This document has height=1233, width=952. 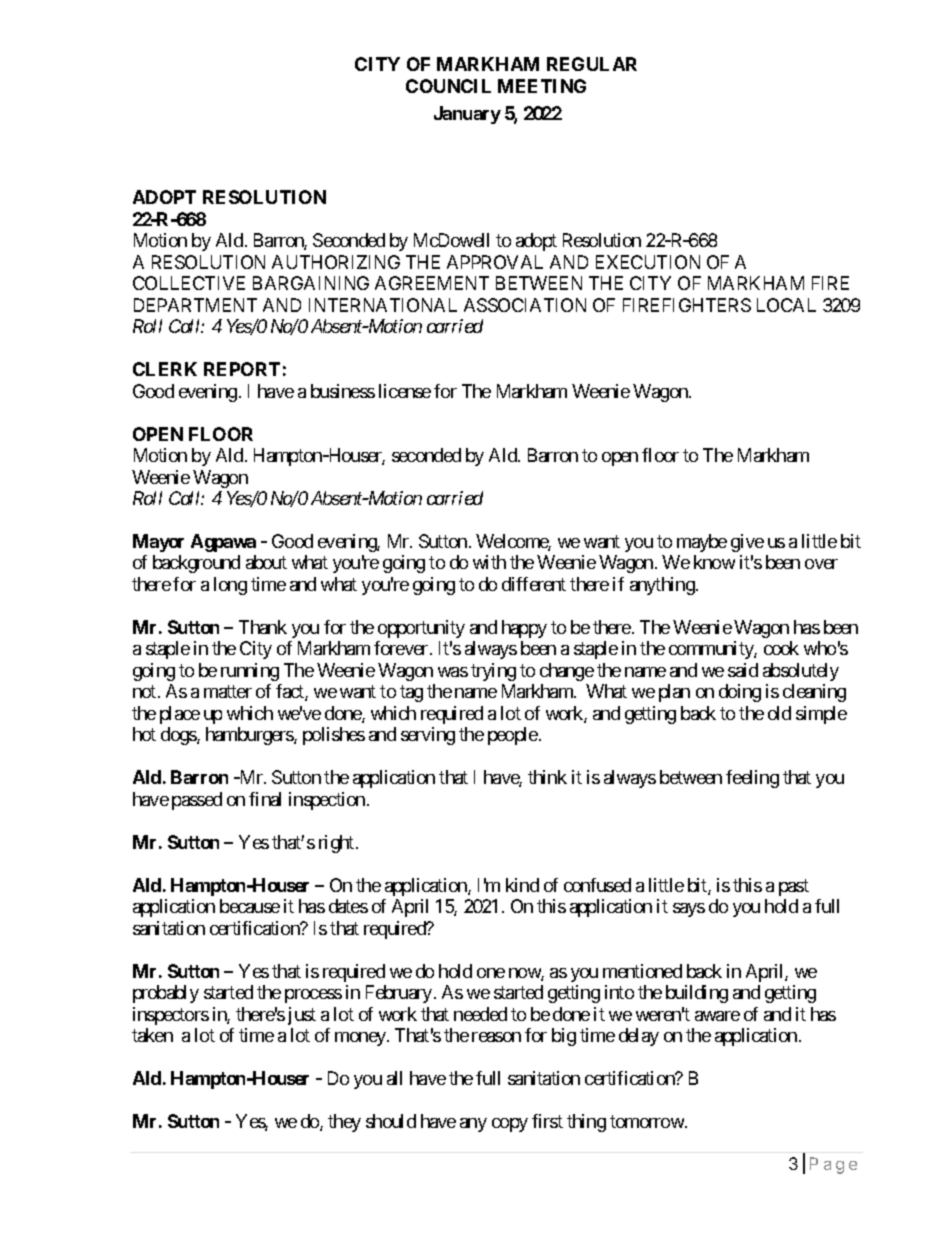 I want to click on January, so click(x=467, y=115).
